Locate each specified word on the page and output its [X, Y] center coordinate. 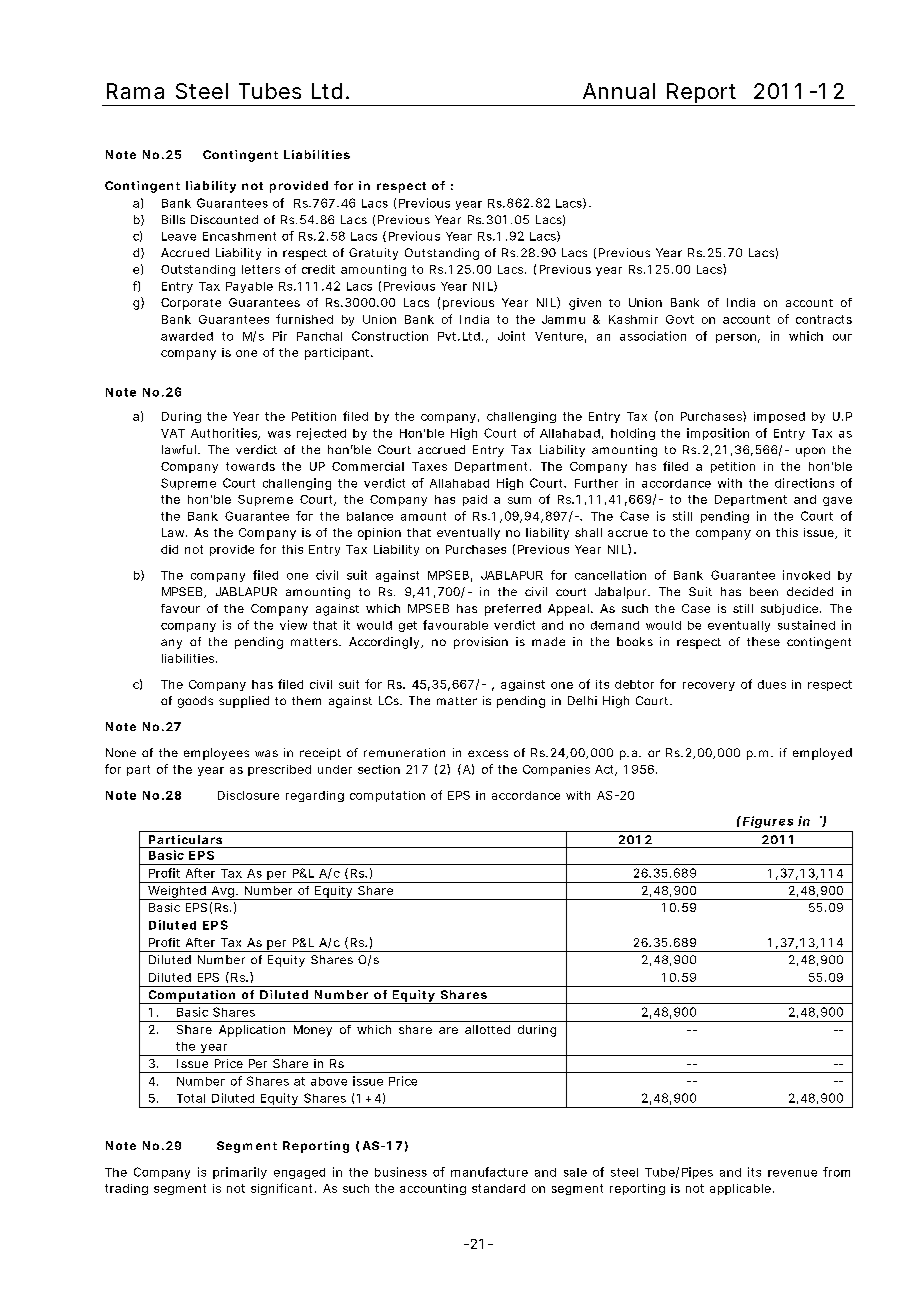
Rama [135, 91]
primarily [240, 1173]
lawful [179, 449]
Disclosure [248, 795]
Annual [619, 91]
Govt [680, 319]
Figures [768, 822]
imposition [718, 434]
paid [475, 500]
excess [488, 753]
